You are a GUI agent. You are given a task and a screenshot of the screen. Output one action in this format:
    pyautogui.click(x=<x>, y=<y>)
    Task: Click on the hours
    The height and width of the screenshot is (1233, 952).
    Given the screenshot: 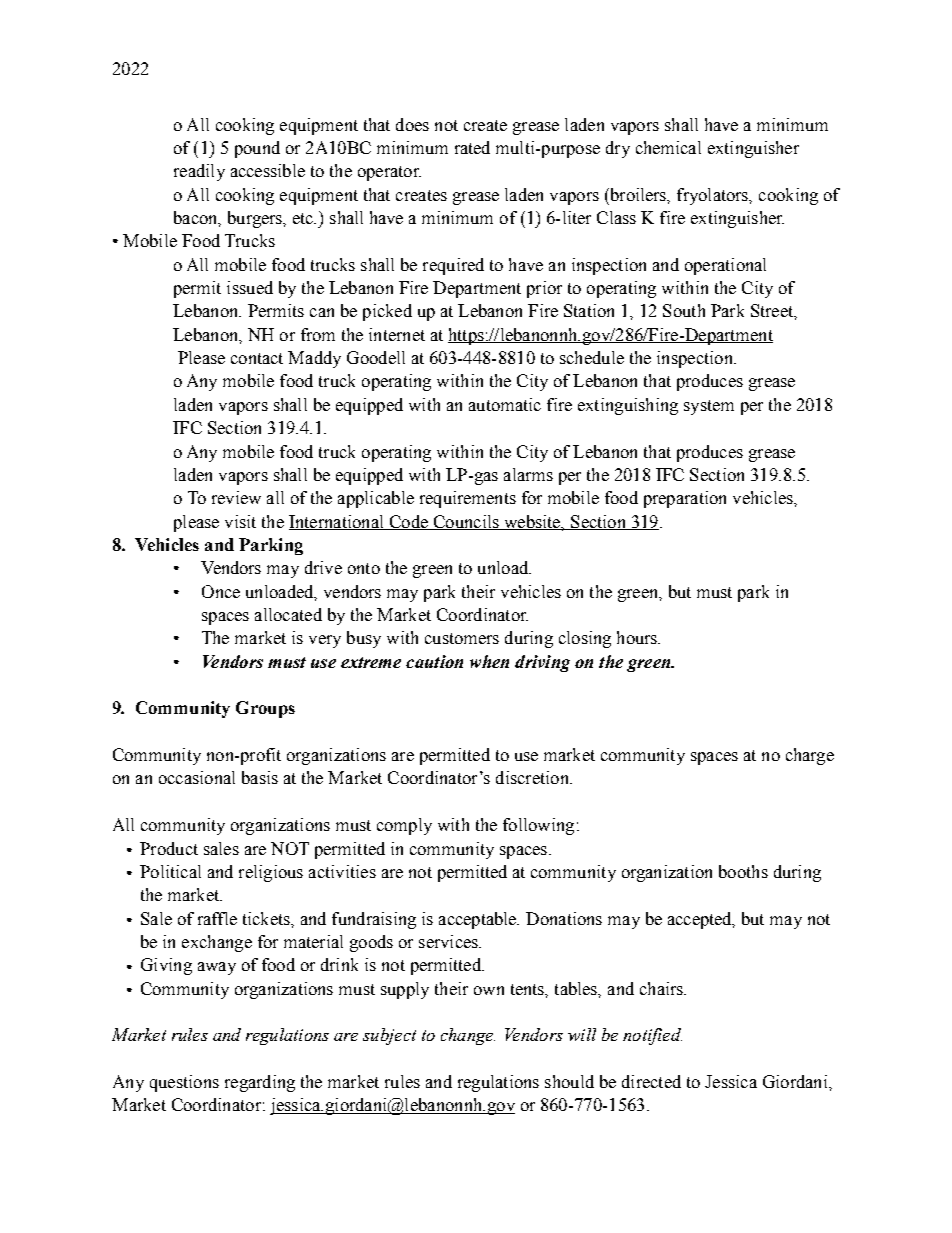 What is the action you would take?
    pyautogui.click(x=638, y=637)
